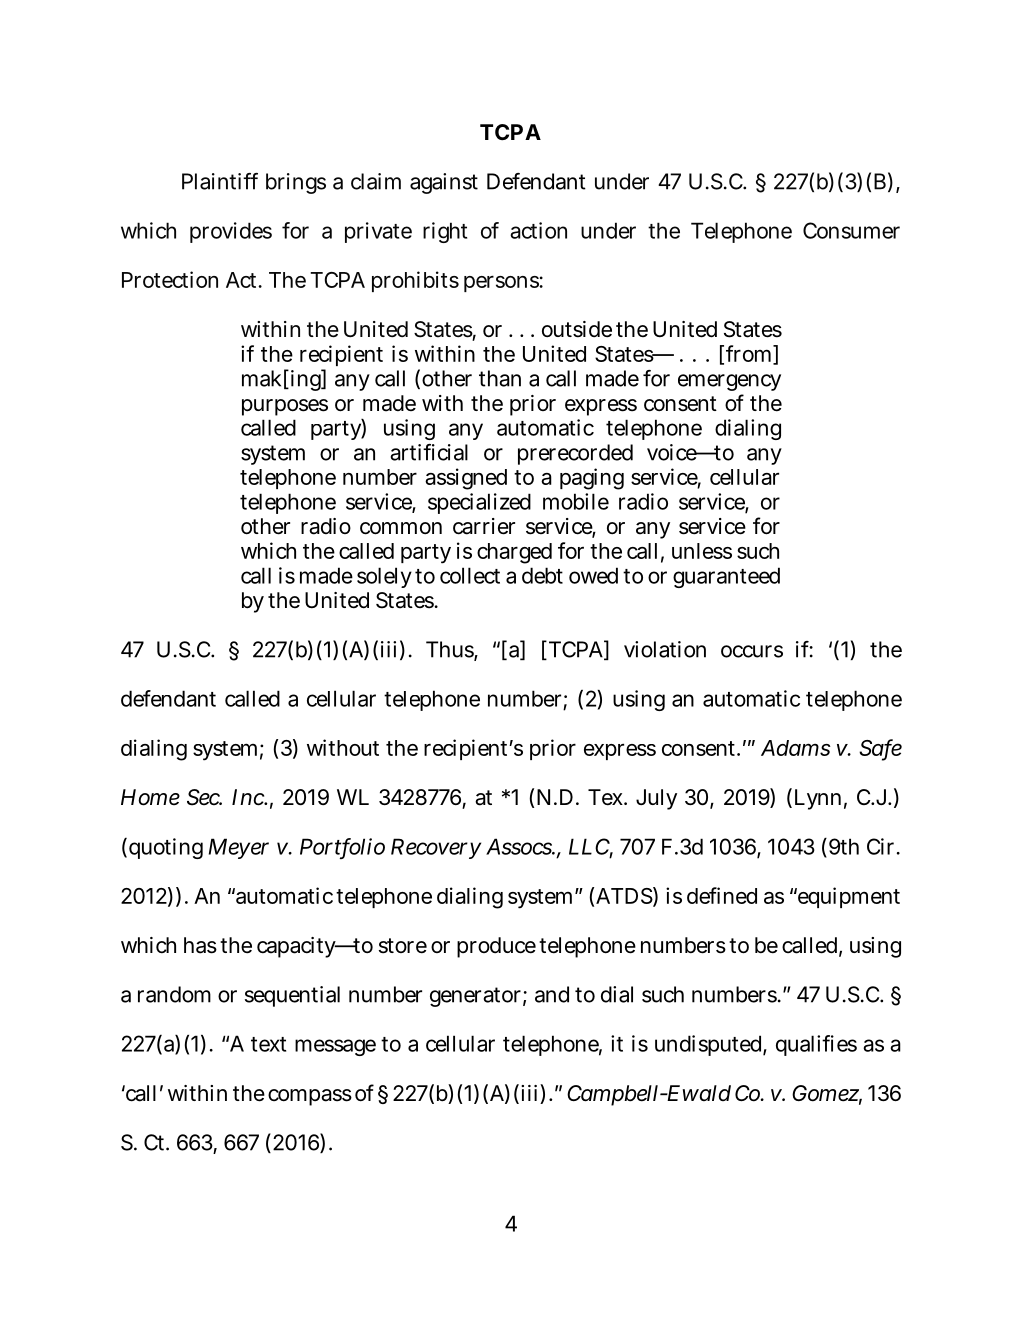  Describe the element at coordinates (702, 551) in the image. I see `unless` at that location.
